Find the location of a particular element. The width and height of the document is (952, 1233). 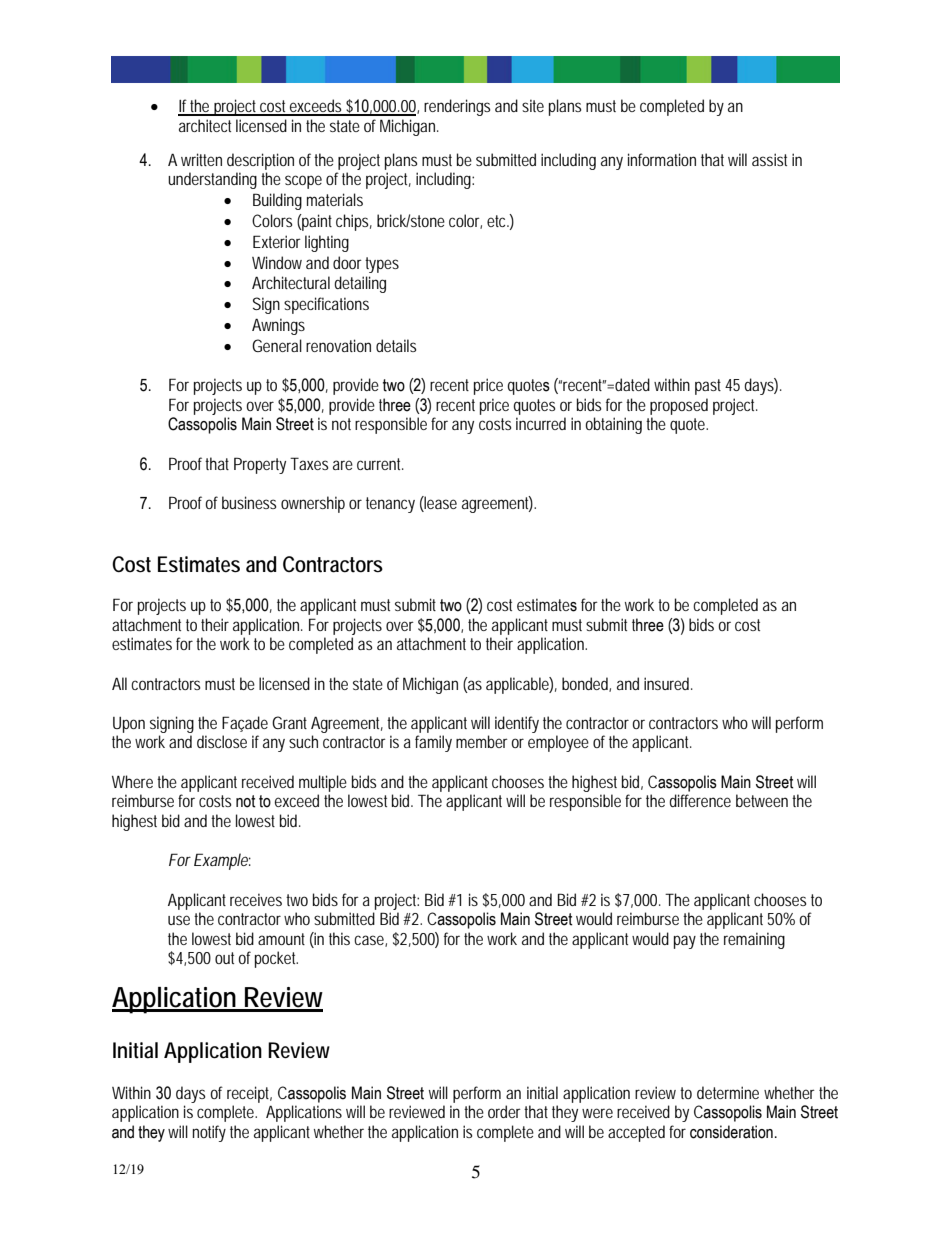

out is located at coordinates (224, 958).
